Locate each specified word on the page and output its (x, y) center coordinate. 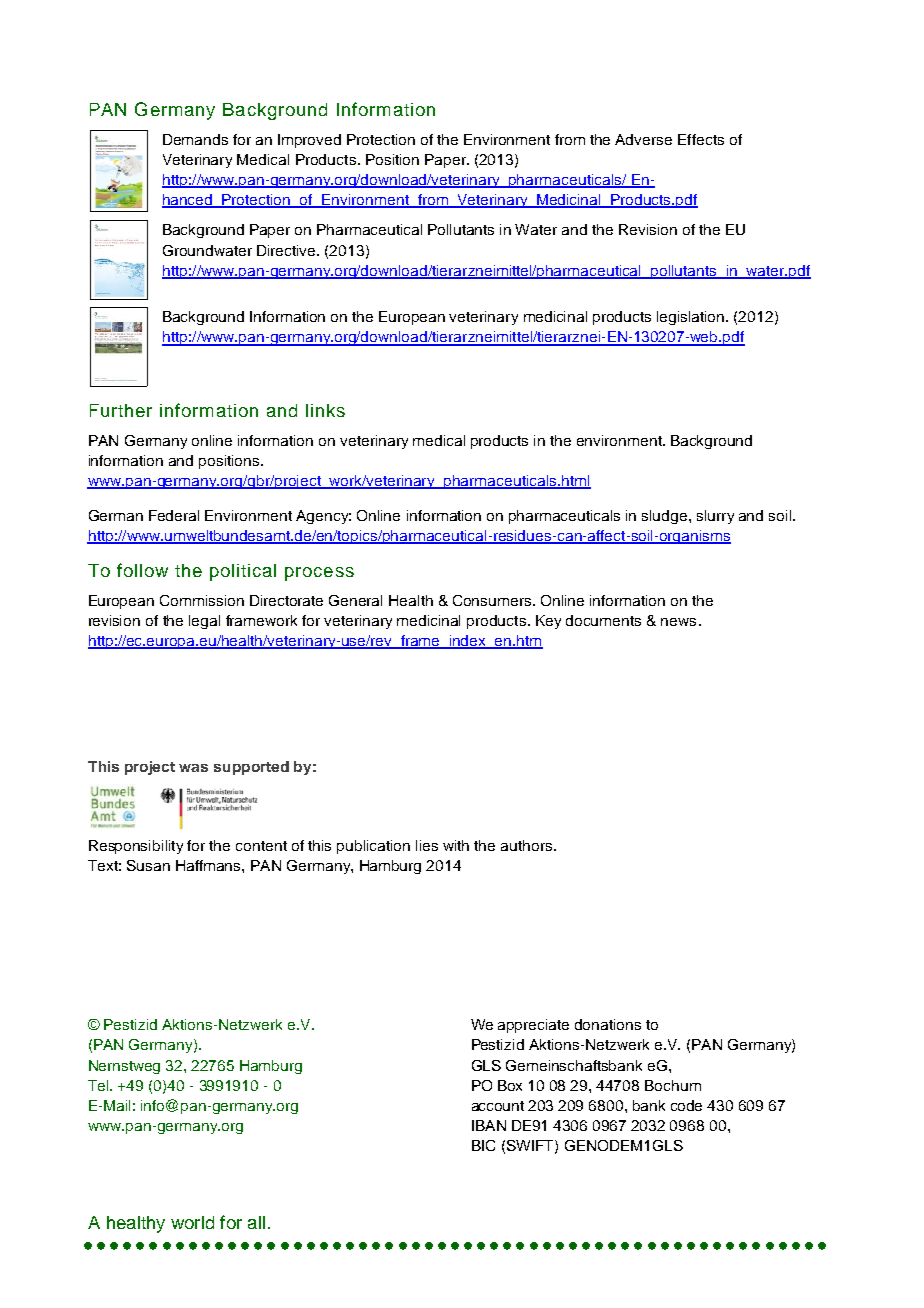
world (192, 1222)
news (678, 622)
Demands (195, 139)
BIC (483, 1145)
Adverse (643, 139)
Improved (309, 141)
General (355, 600)
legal (204, 622)
